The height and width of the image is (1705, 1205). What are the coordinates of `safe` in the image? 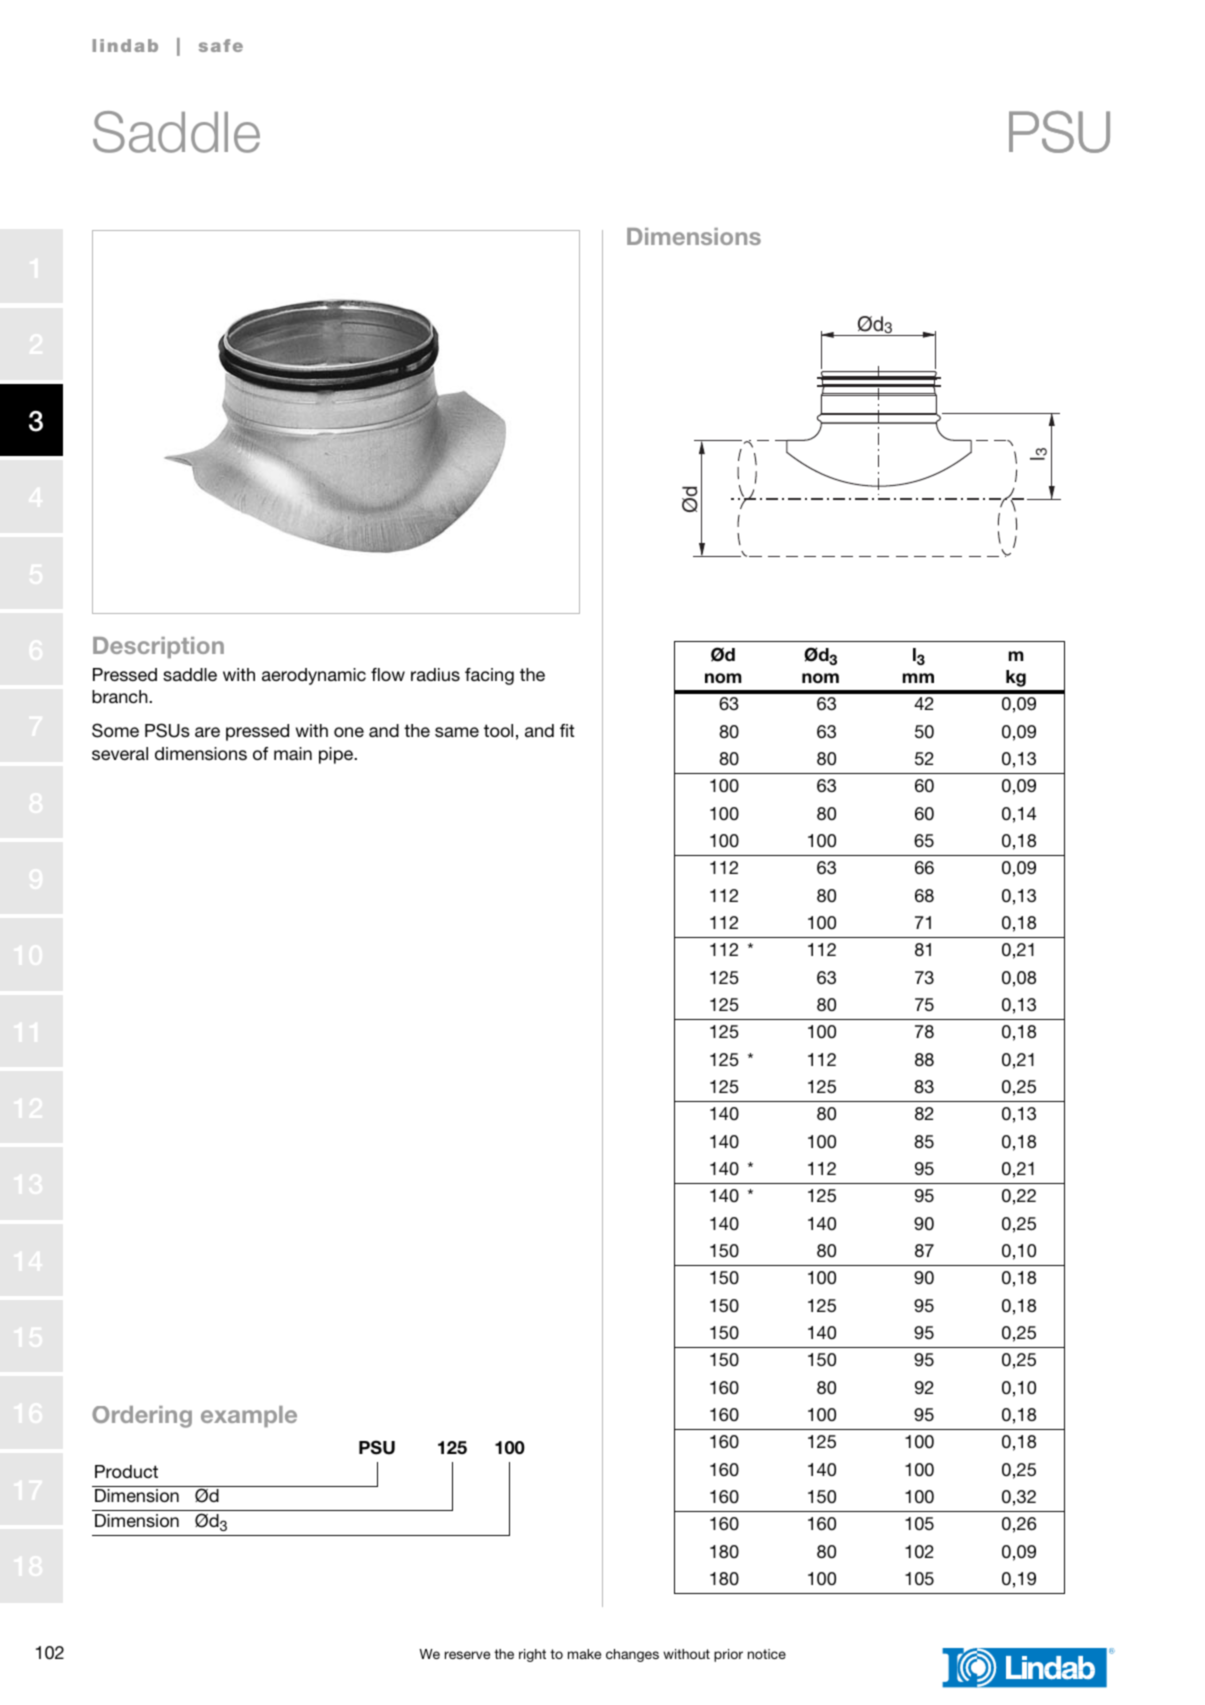 It's located at (221, 45).
